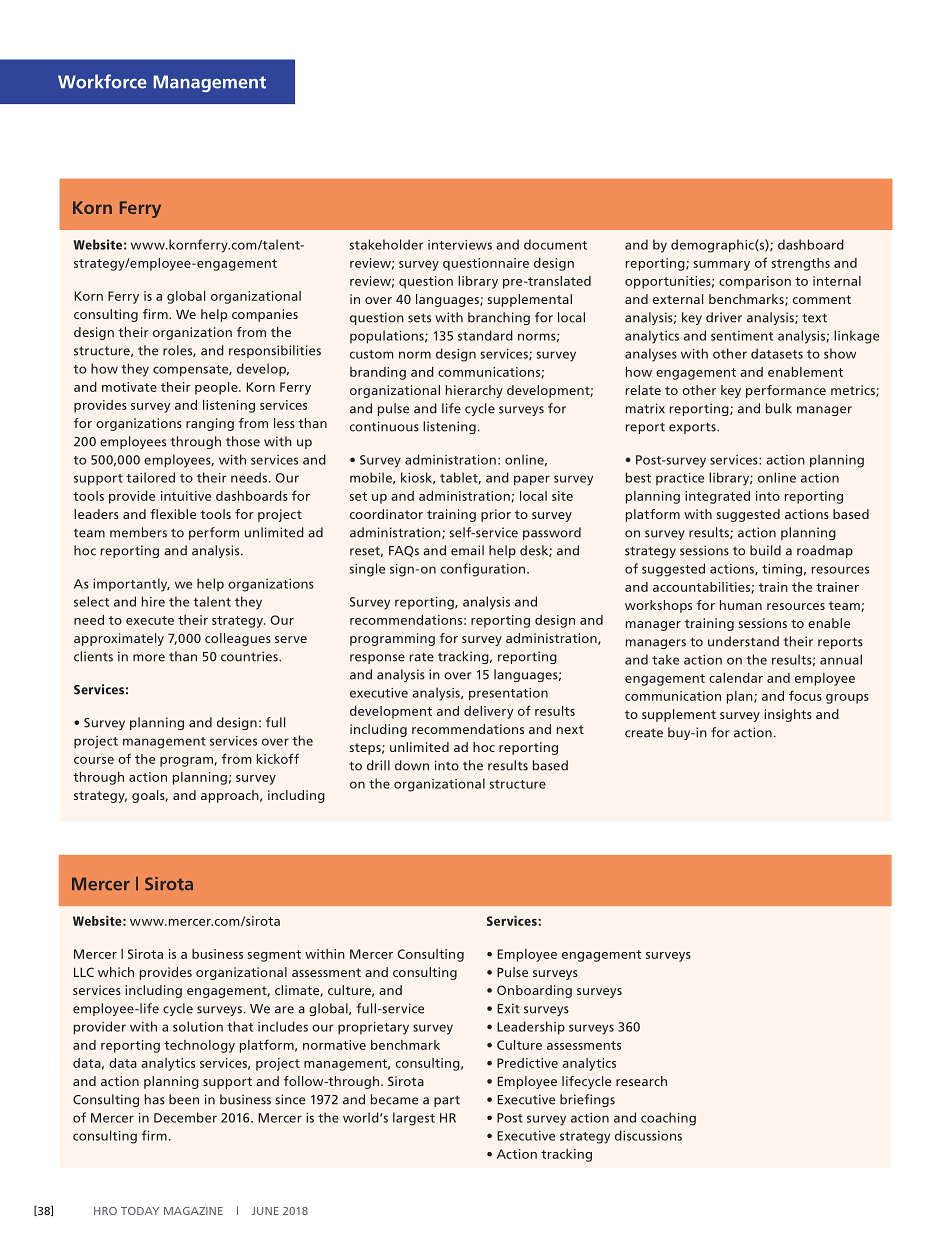 The image size is (952, 1250). I want to click on email, so click(467, 550).
